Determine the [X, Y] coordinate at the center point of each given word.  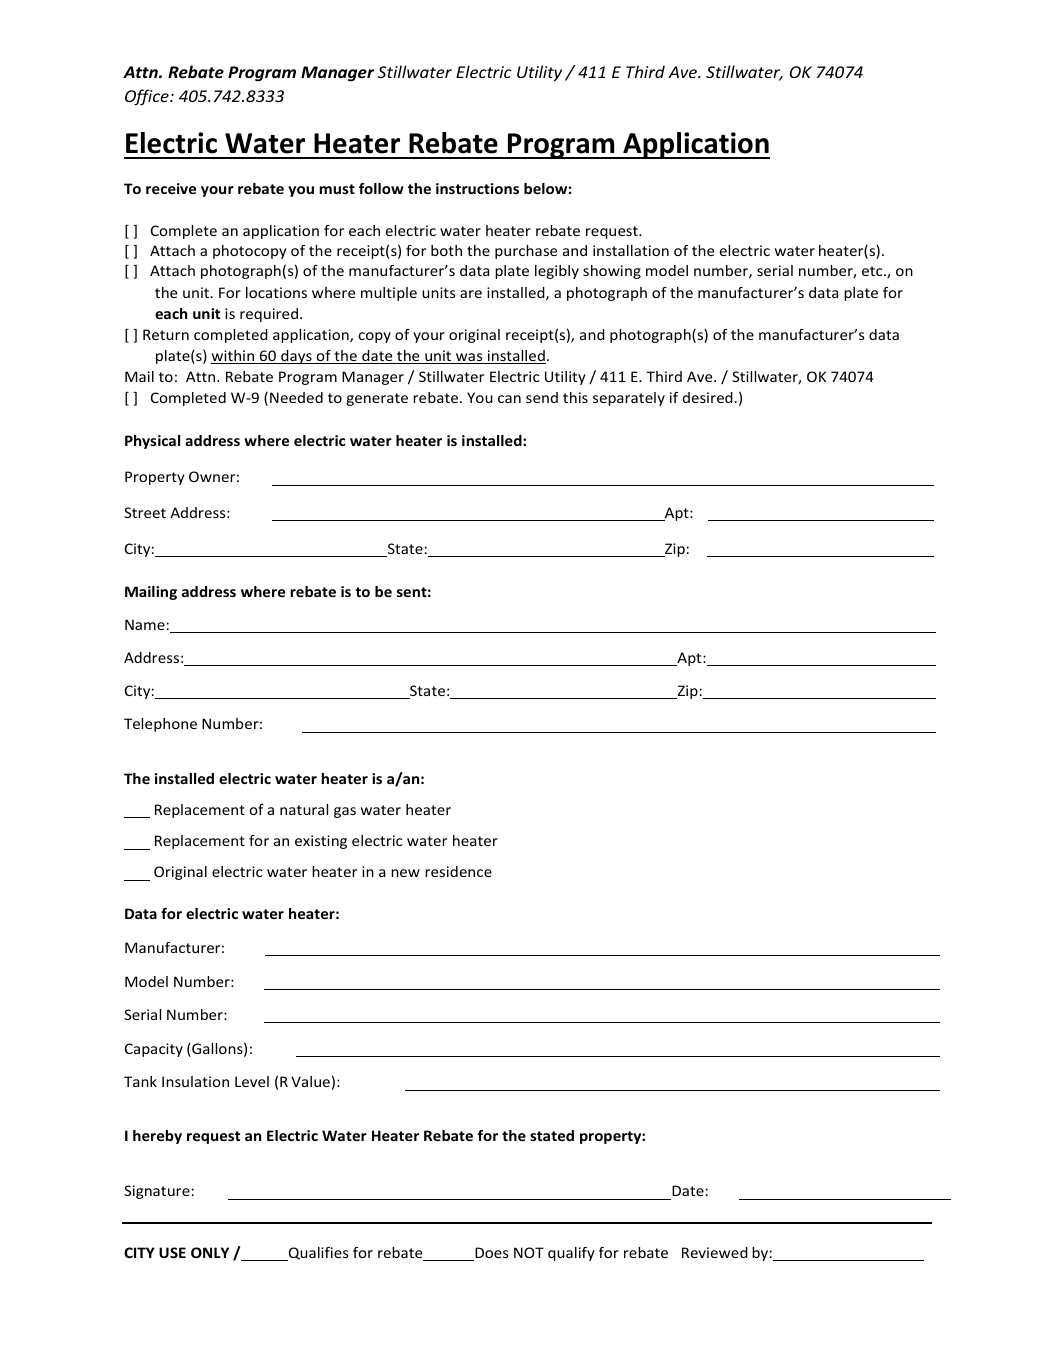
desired [708, 397]
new [405, 873]
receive [171, 188]
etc [873, 271]
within [234, 357]
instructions [477, 188]
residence [458, 871]
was [469, 358]
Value [310, 1081]
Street [145, 512]
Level [252, 1081]
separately [629, 399]
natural [304, 809]
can [509, 399]
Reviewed [715, 1252]
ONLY [210, 1252]
